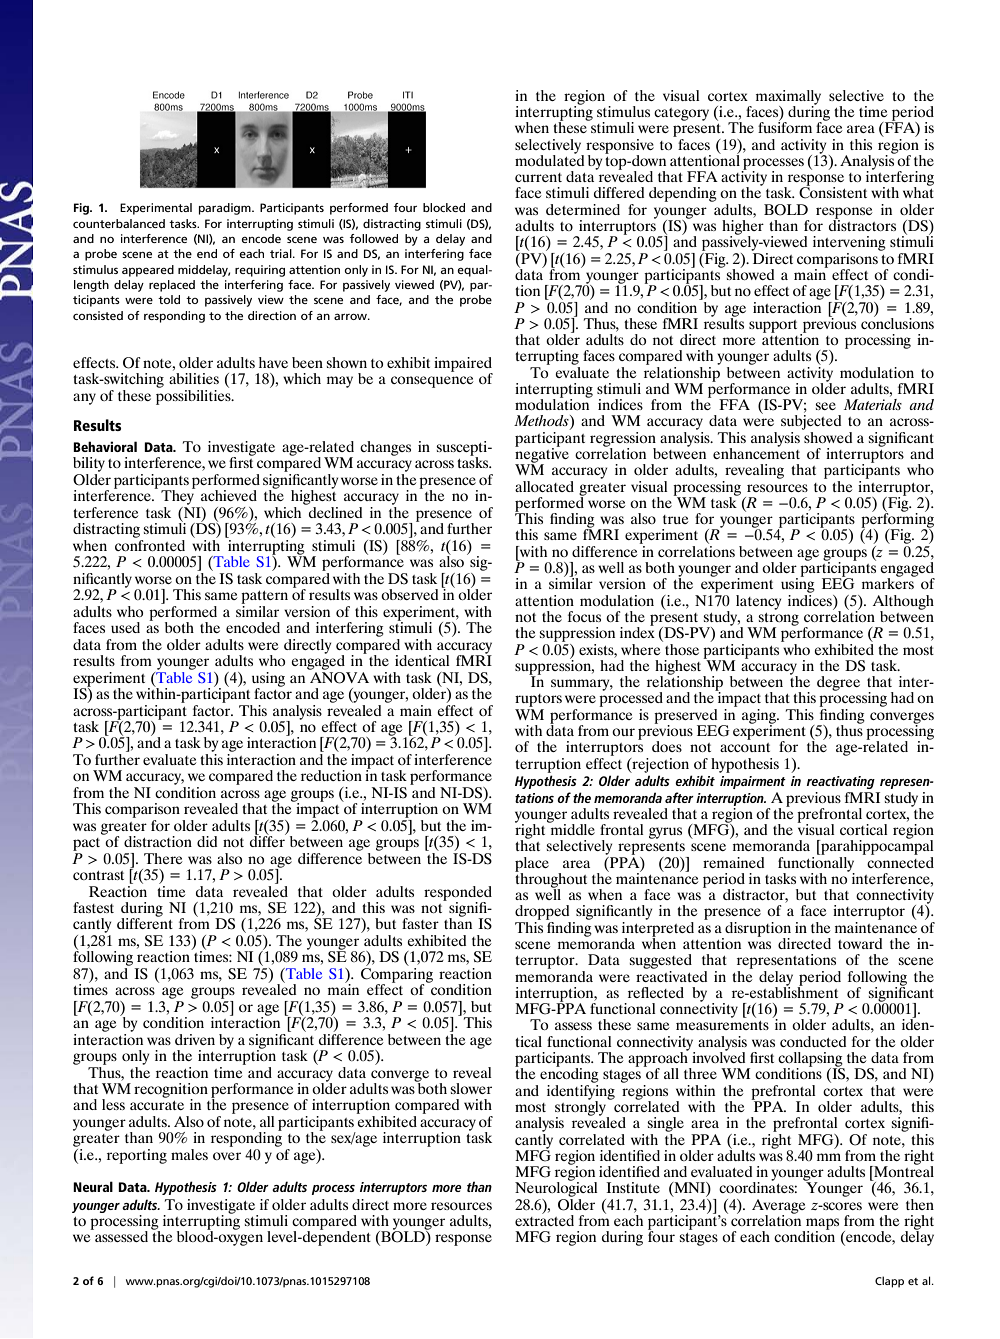 The width and height of the screenshot is (1000, 1339). What do you see at coordinates (549, 159) in the screenshot?
I see `modulated` at bounding box center [549, 159].
